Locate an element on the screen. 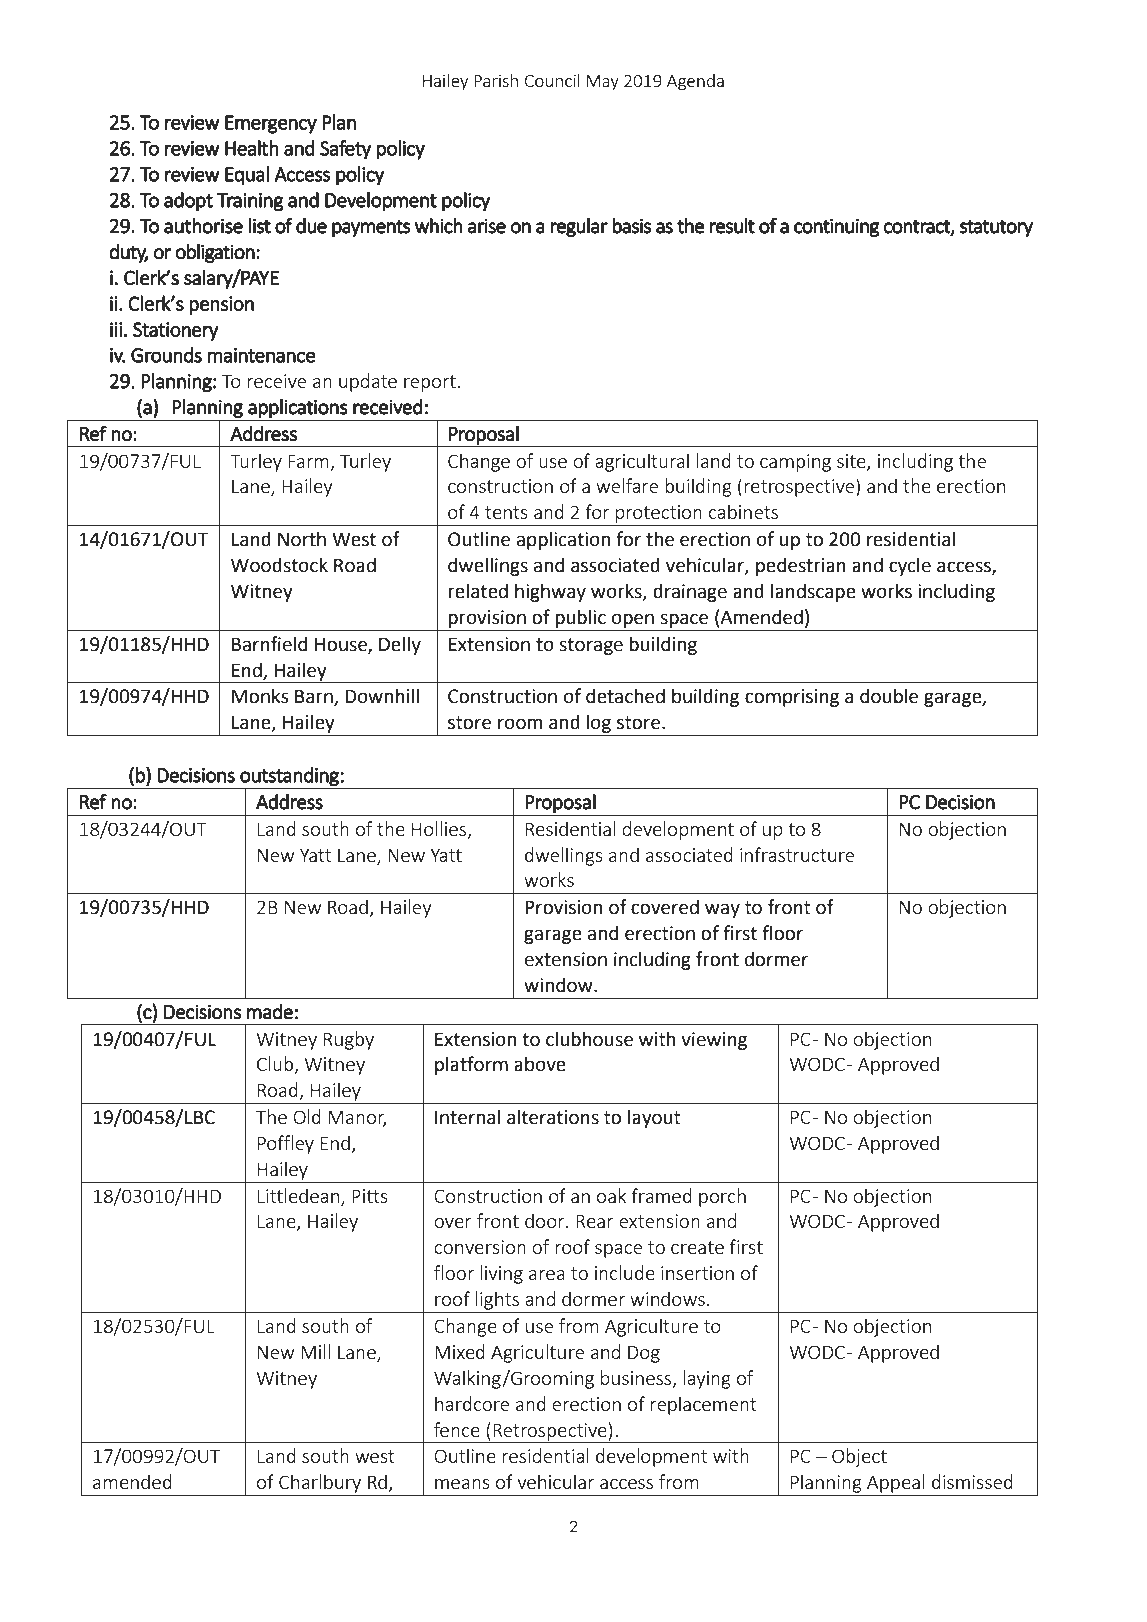  double is located at coordinates (889, 696).
